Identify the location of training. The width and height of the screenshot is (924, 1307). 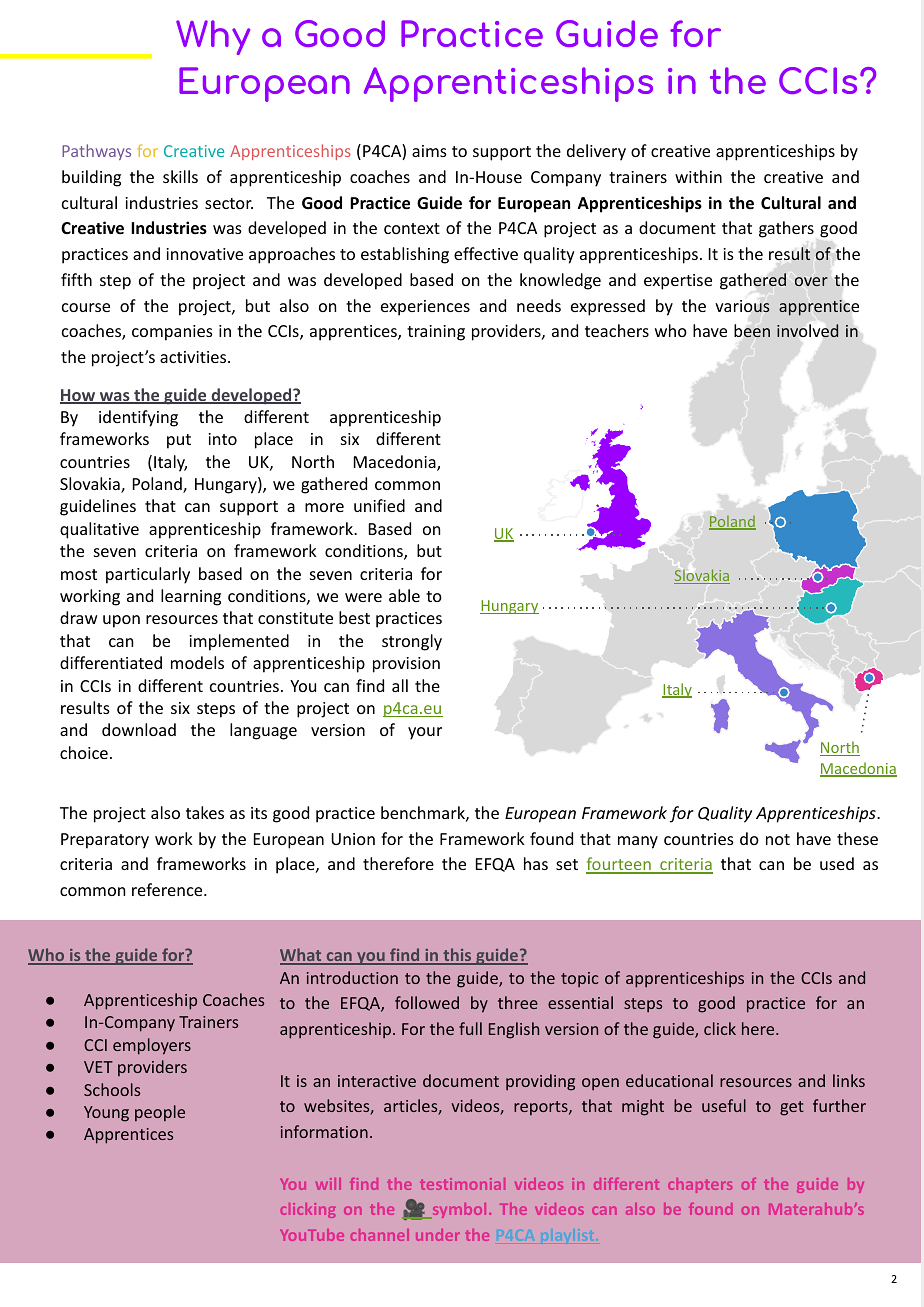
(436, 333).
